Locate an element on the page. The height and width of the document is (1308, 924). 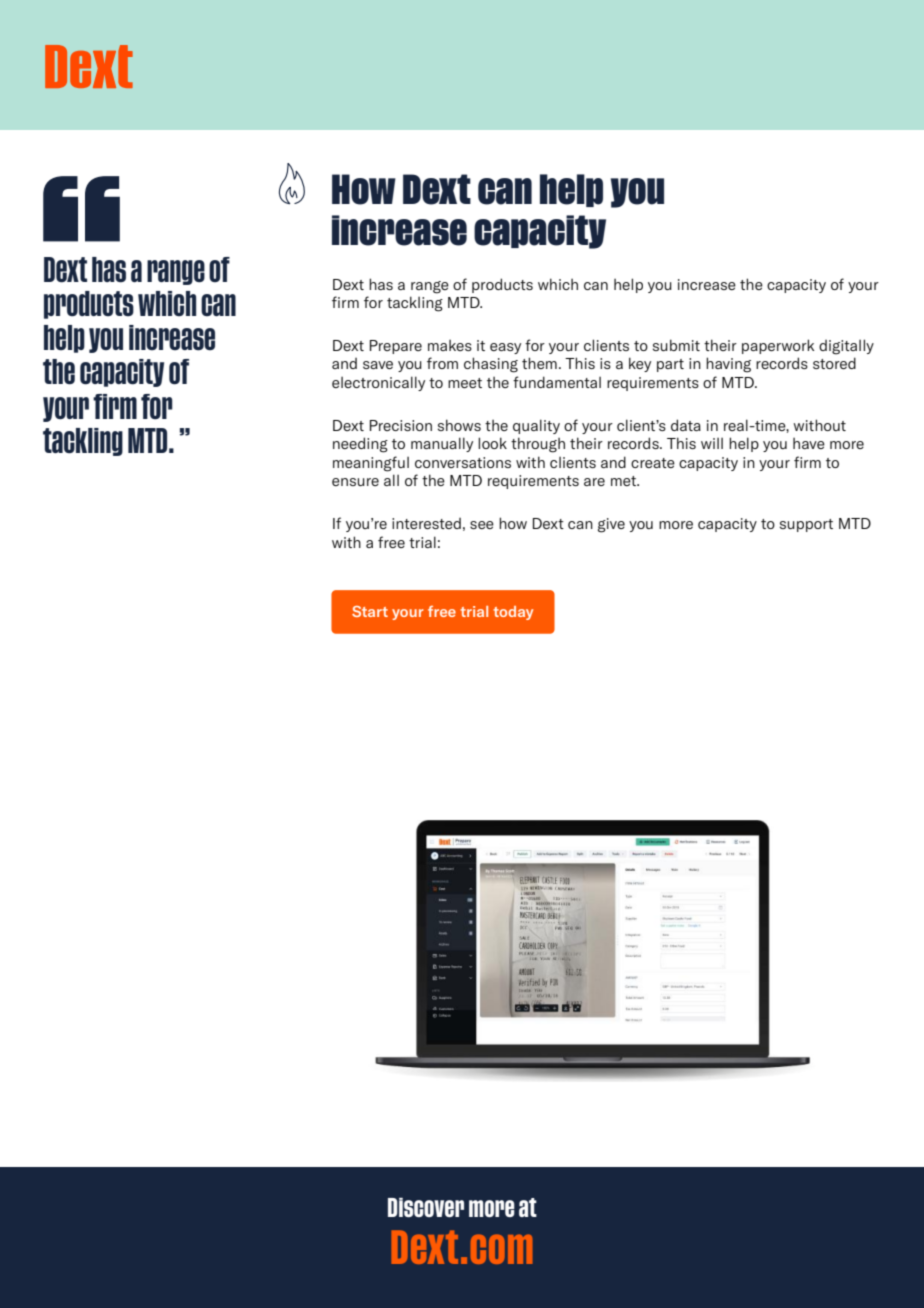
see is located at coordinates (482, 525).
